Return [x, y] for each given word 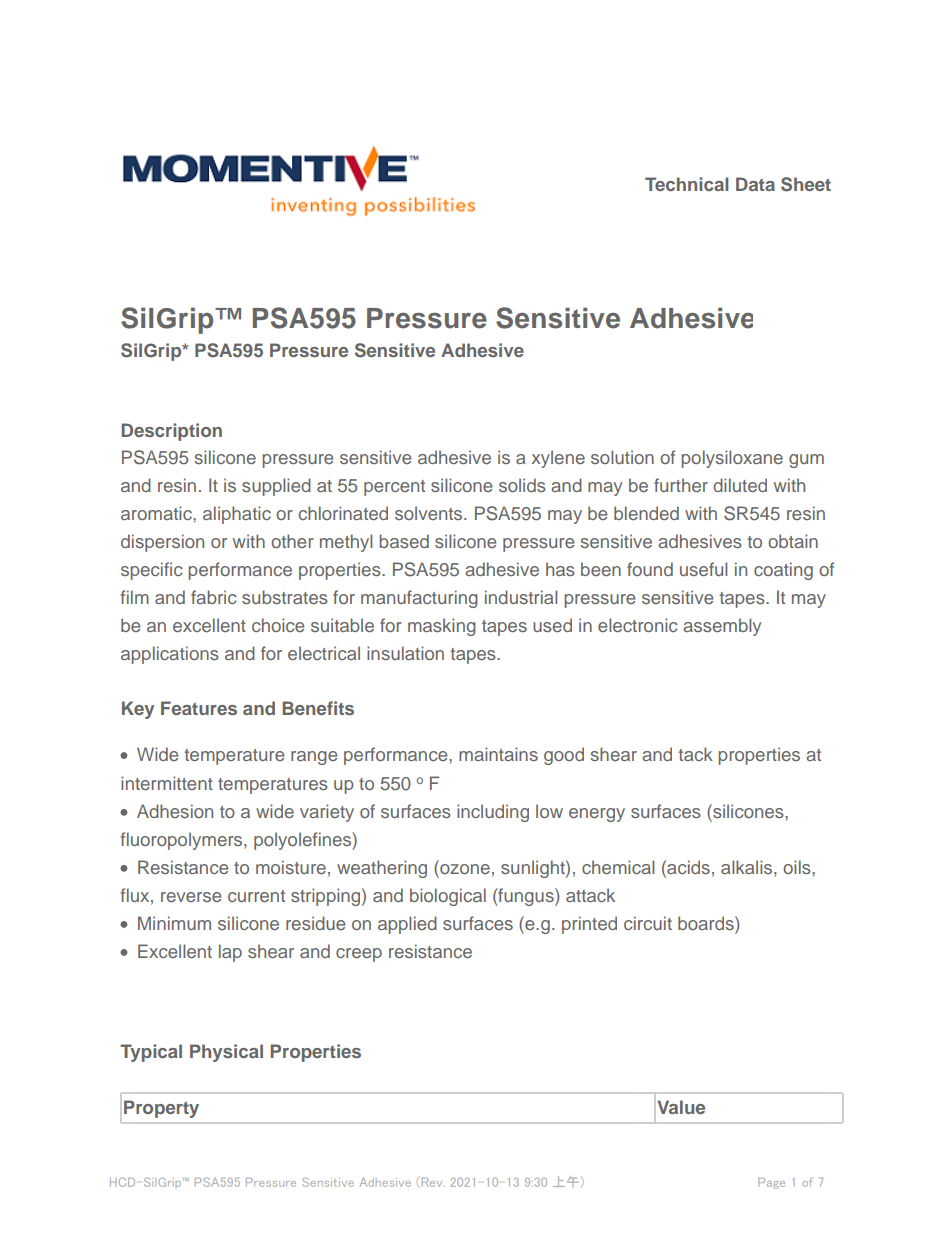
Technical [686, 184]
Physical [226, 1053]
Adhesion [175, 811]
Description [172, 432]
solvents [430, 513]
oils [798, 867]
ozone [464, 867]
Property [161, 1109]
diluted [740, 485]
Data [755, 184]
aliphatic [237, 515]
